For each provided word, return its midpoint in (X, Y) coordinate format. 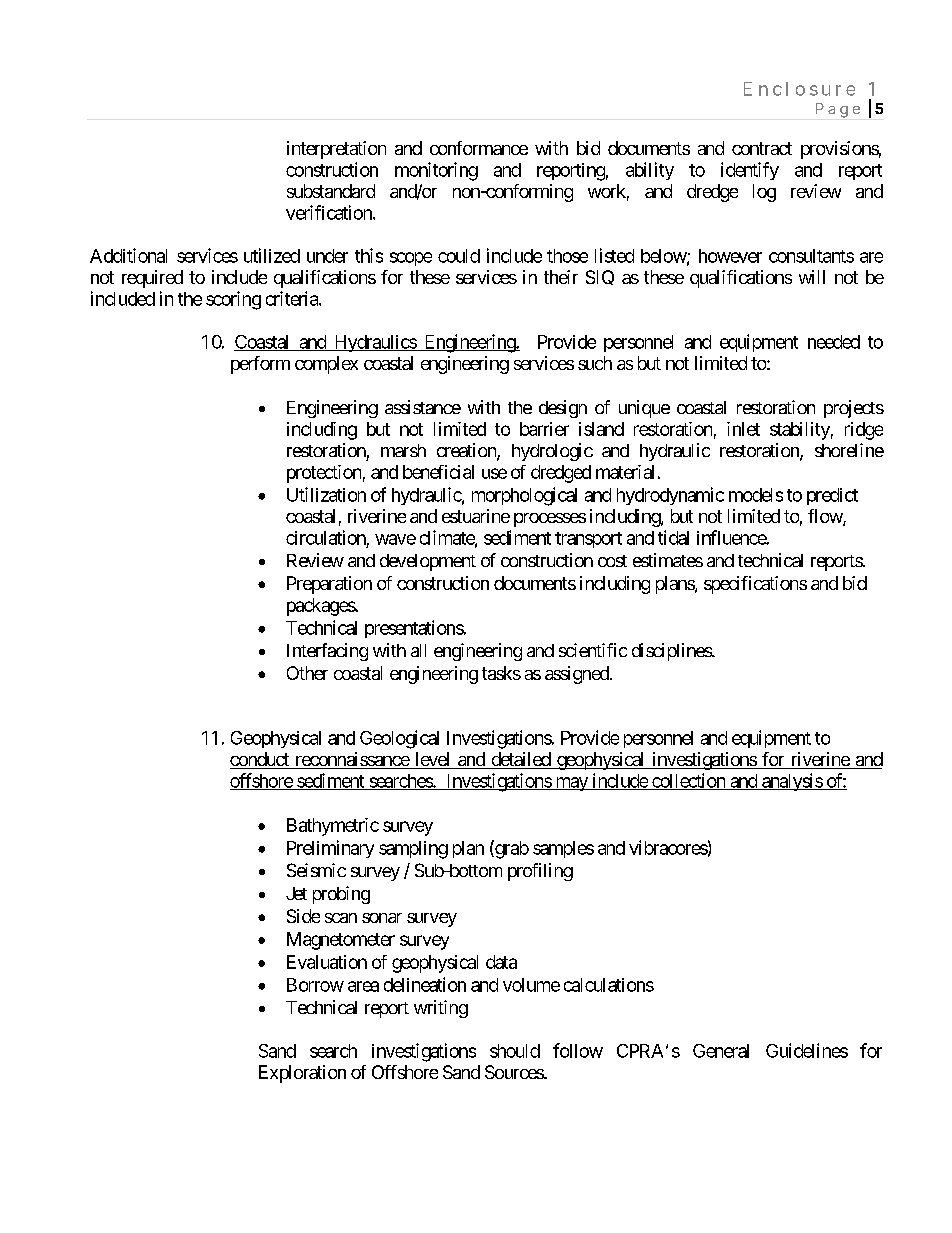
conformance (479, 148)
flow (826, 517)
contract (762, 148)
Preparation (329, 585)
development (428, 562)
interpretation (336, 150)
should (515, 1051)
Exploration (302, 1074)
